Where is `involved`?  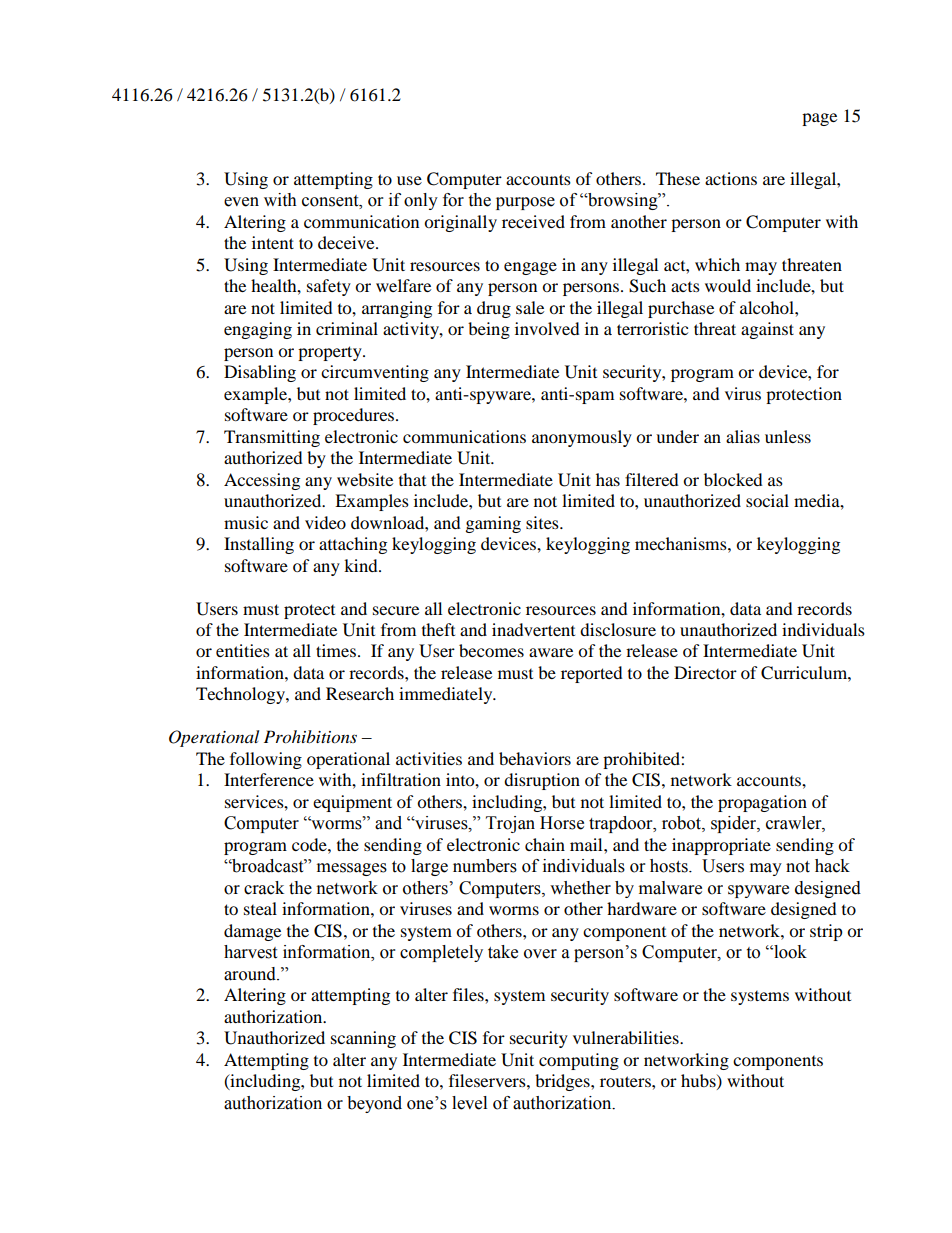
involved is located at coordinates (547, 328).
